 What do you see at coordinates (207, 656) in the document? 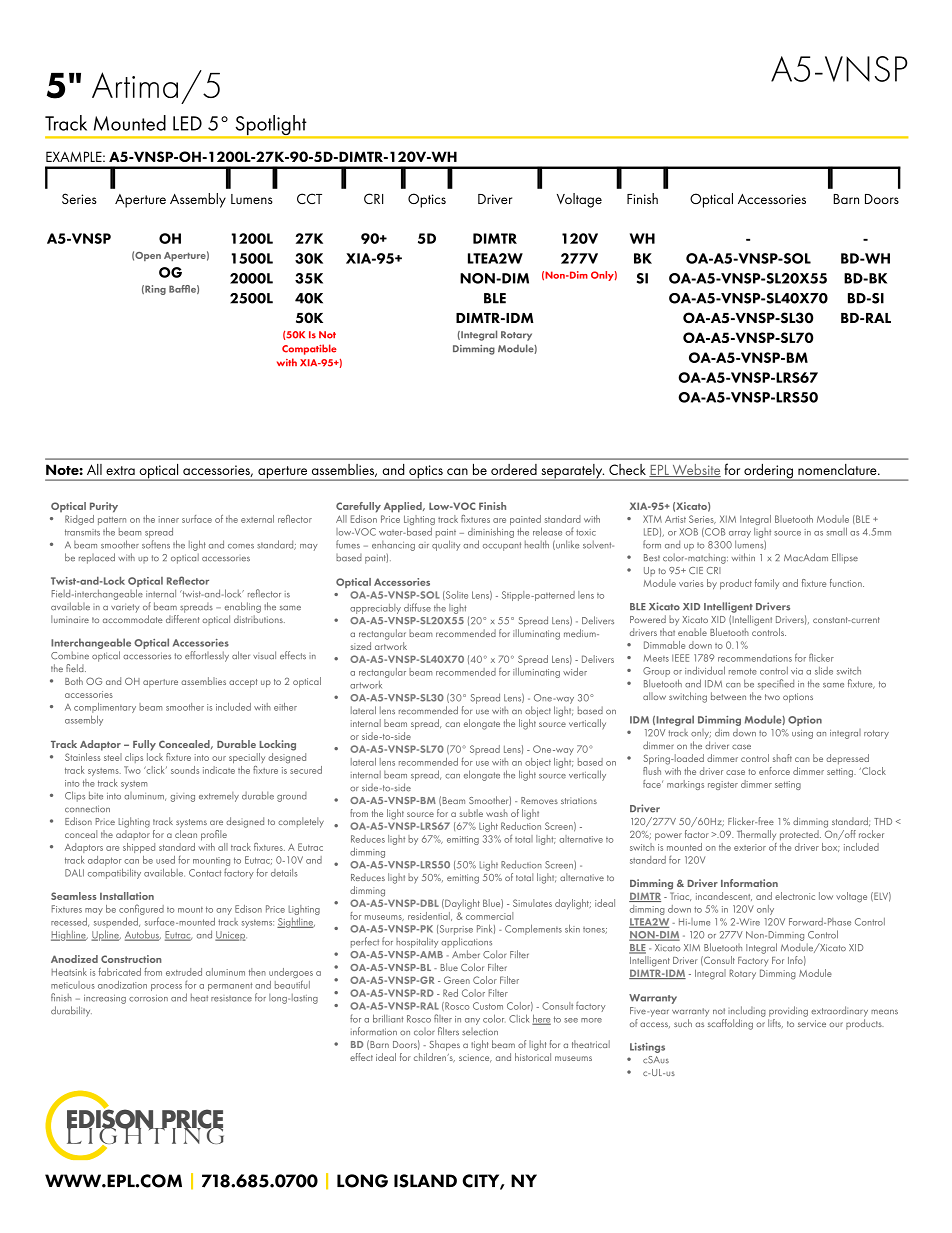
I see `effortlessly` at bounding box center [207, 656].
